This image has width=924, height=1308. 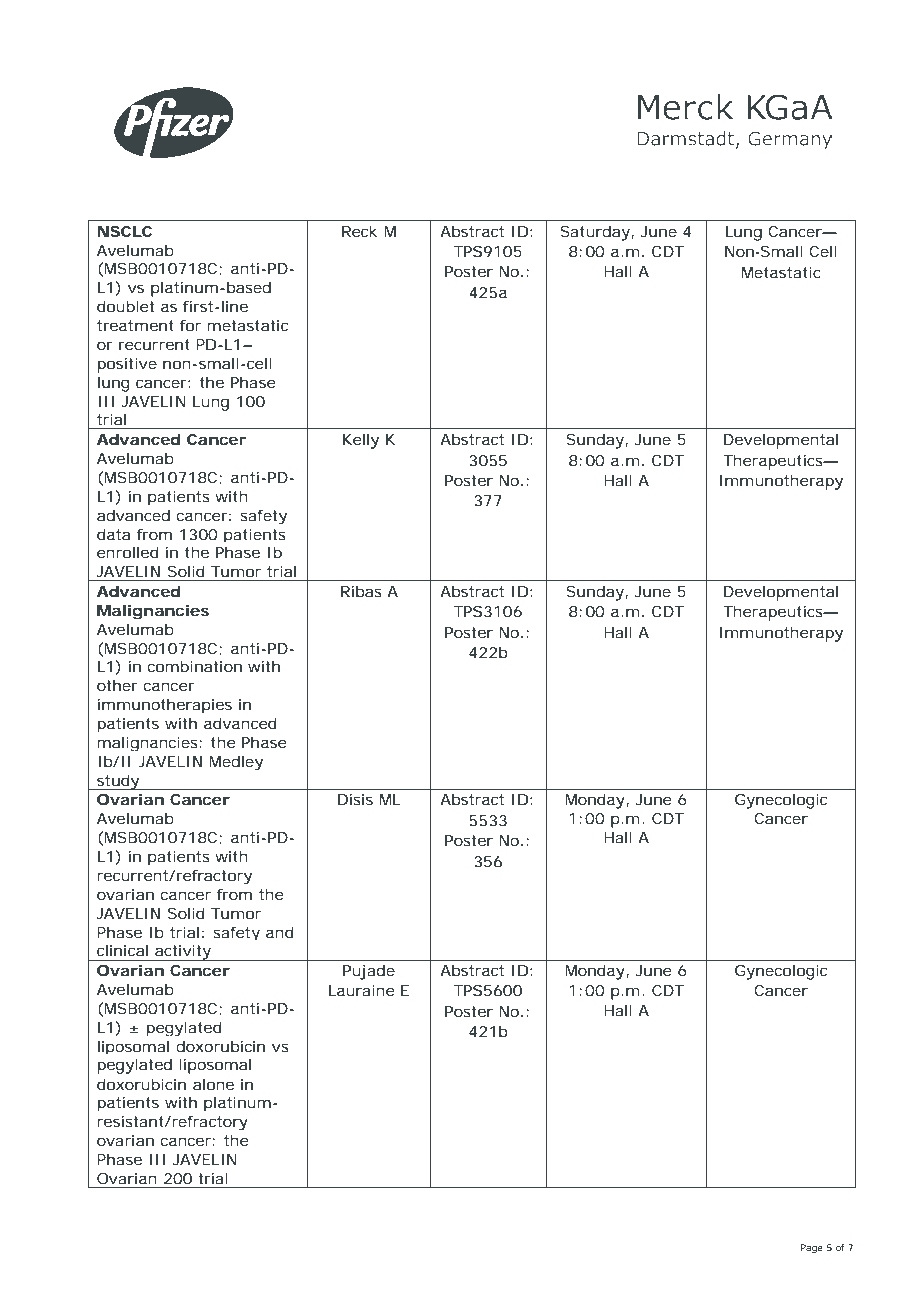 What do you see at coordinates (127, 365) in the image?
I see `positive` at bounding box center [127, 365].
